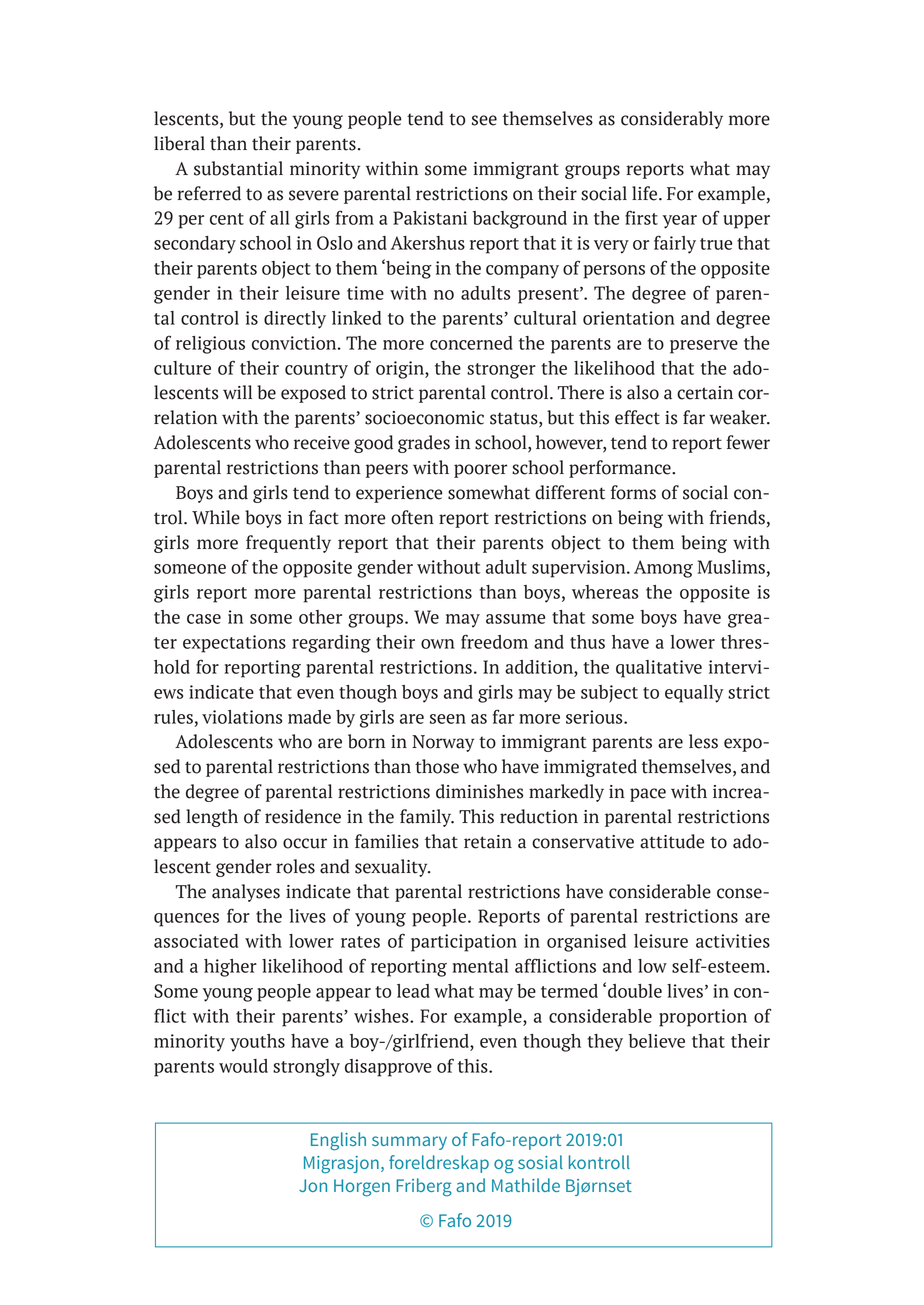 Image resolution: width=924 pixels, height=1305 pixels. Describe the element at coordinates (204, 619) in the document. I see `case` at that location.
